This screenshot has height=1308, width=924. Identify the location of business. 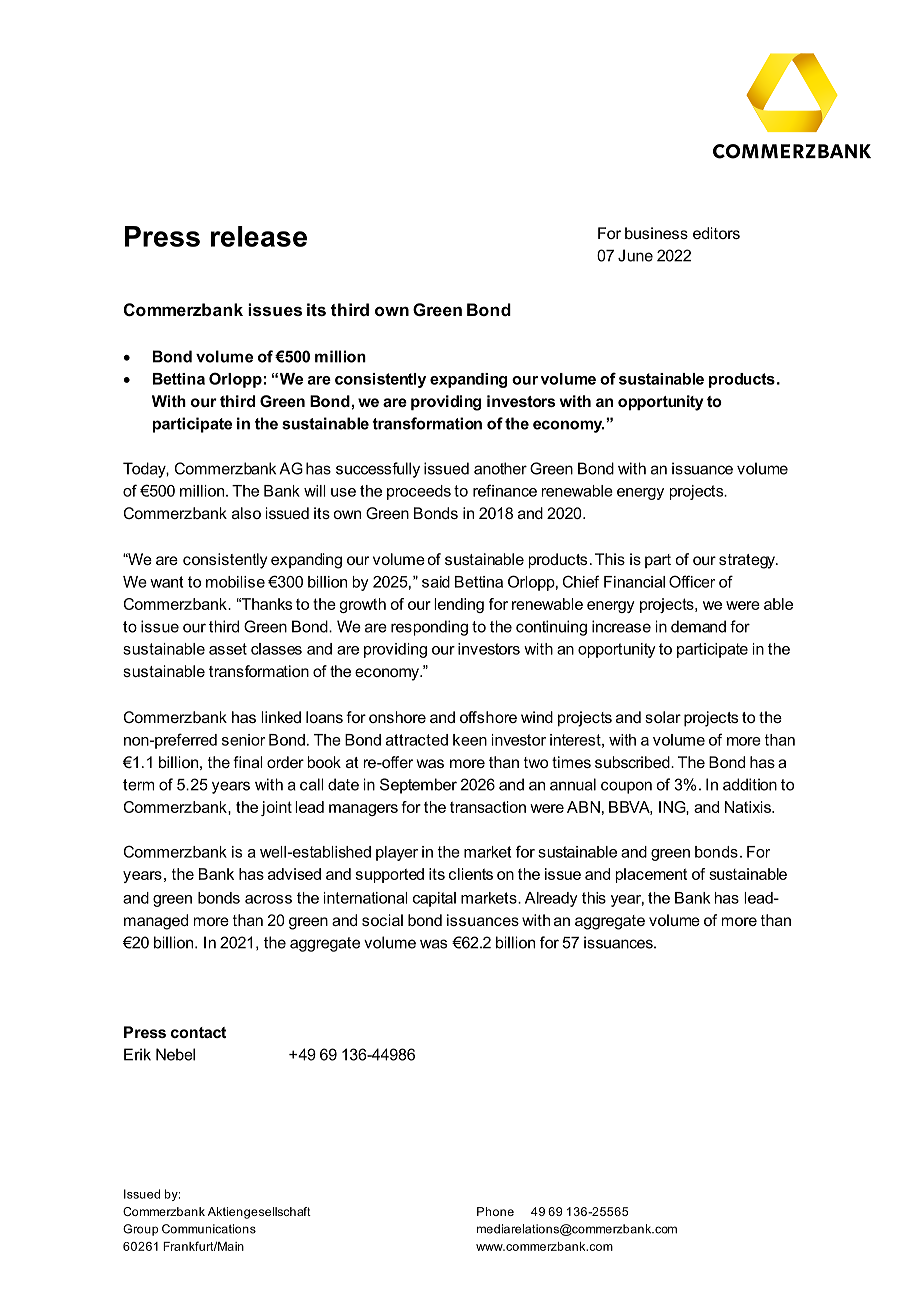
(656, 233).
